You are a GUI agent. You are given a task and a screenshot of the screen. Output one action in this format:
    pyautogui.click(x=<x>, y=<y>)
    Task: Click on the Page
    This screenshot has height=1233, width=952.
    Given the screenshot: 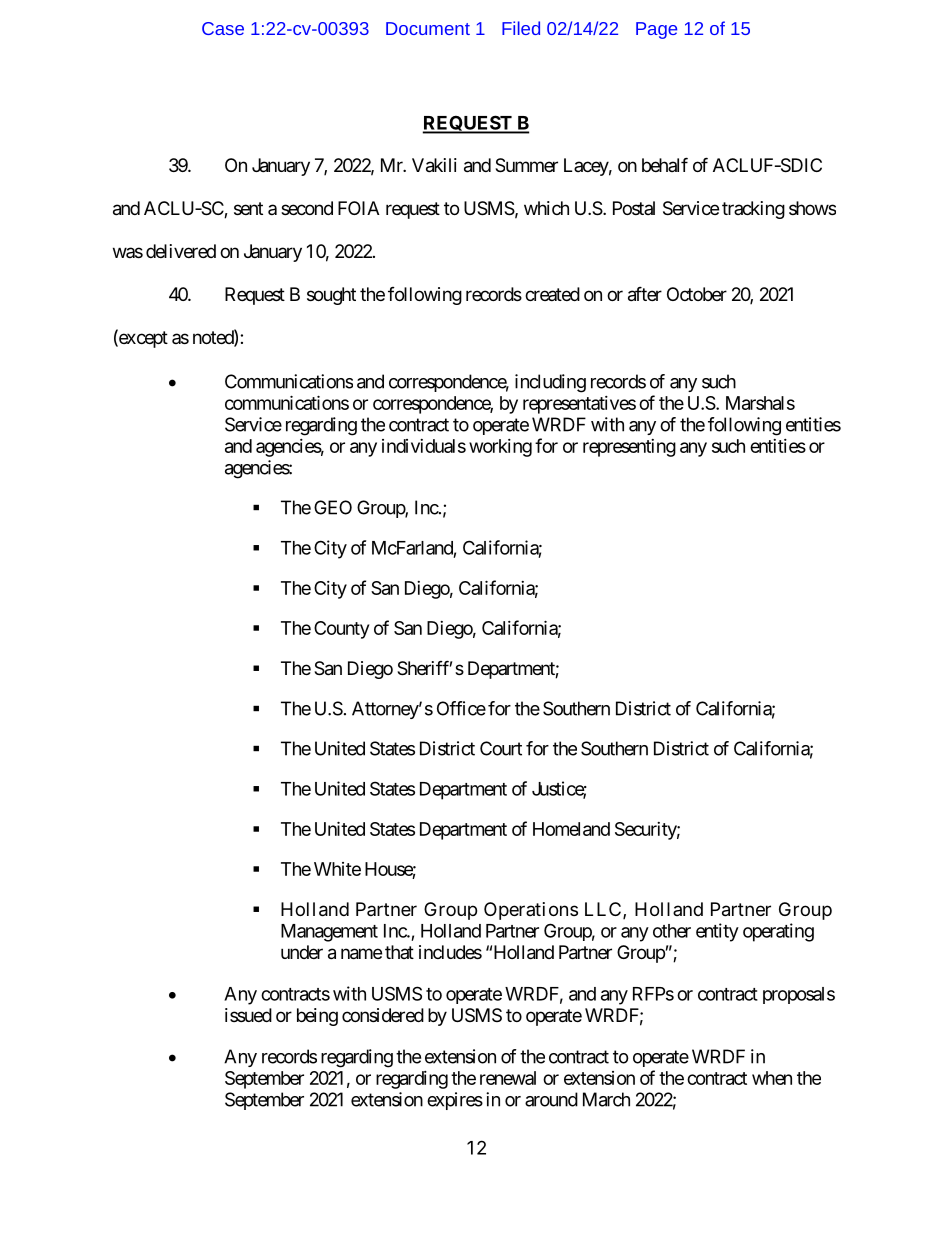 What is the action you would take?
    pyautogui.click(x=656, y=30)
